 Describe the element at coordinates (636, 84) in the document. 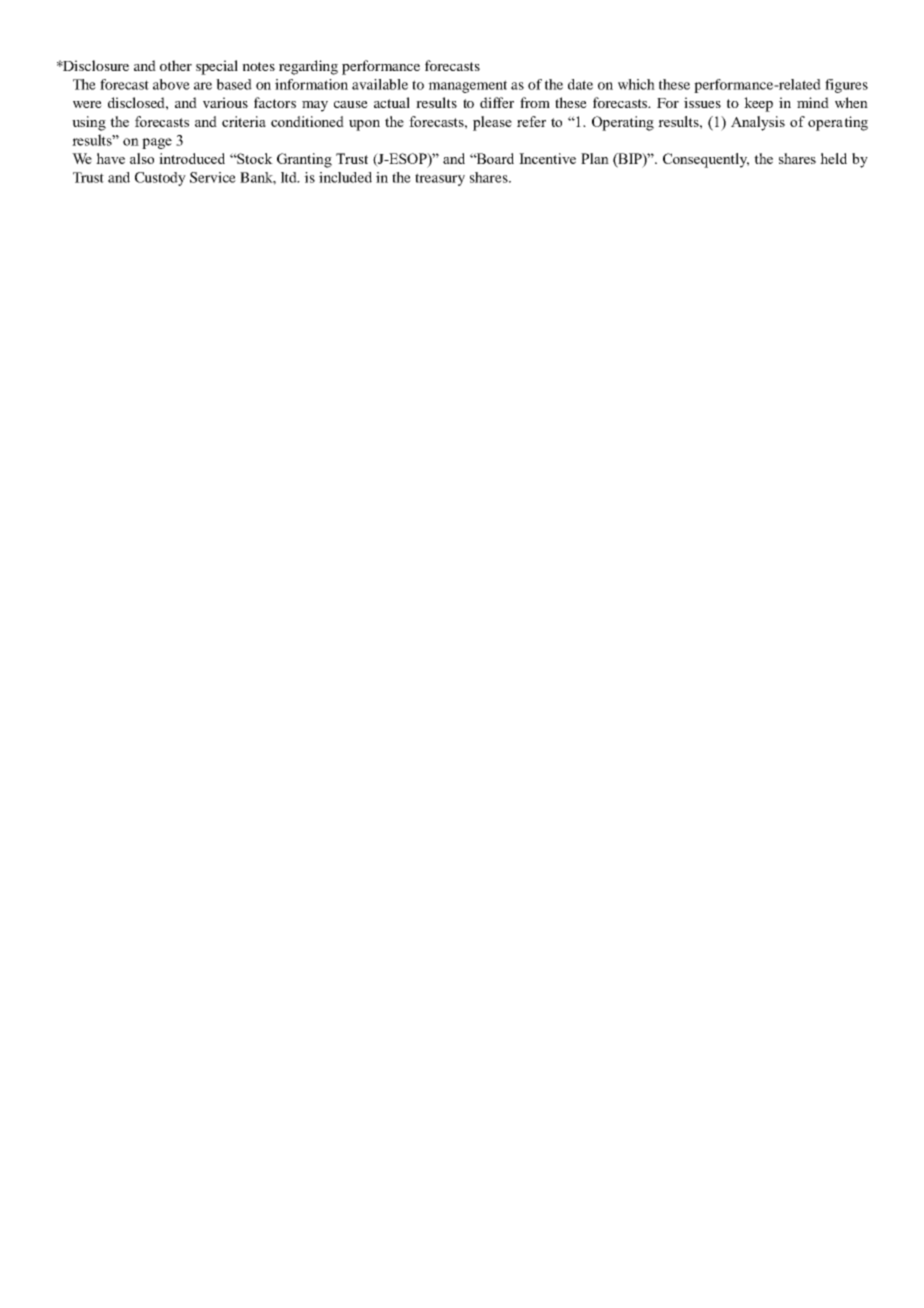

I see `which` at that location.
